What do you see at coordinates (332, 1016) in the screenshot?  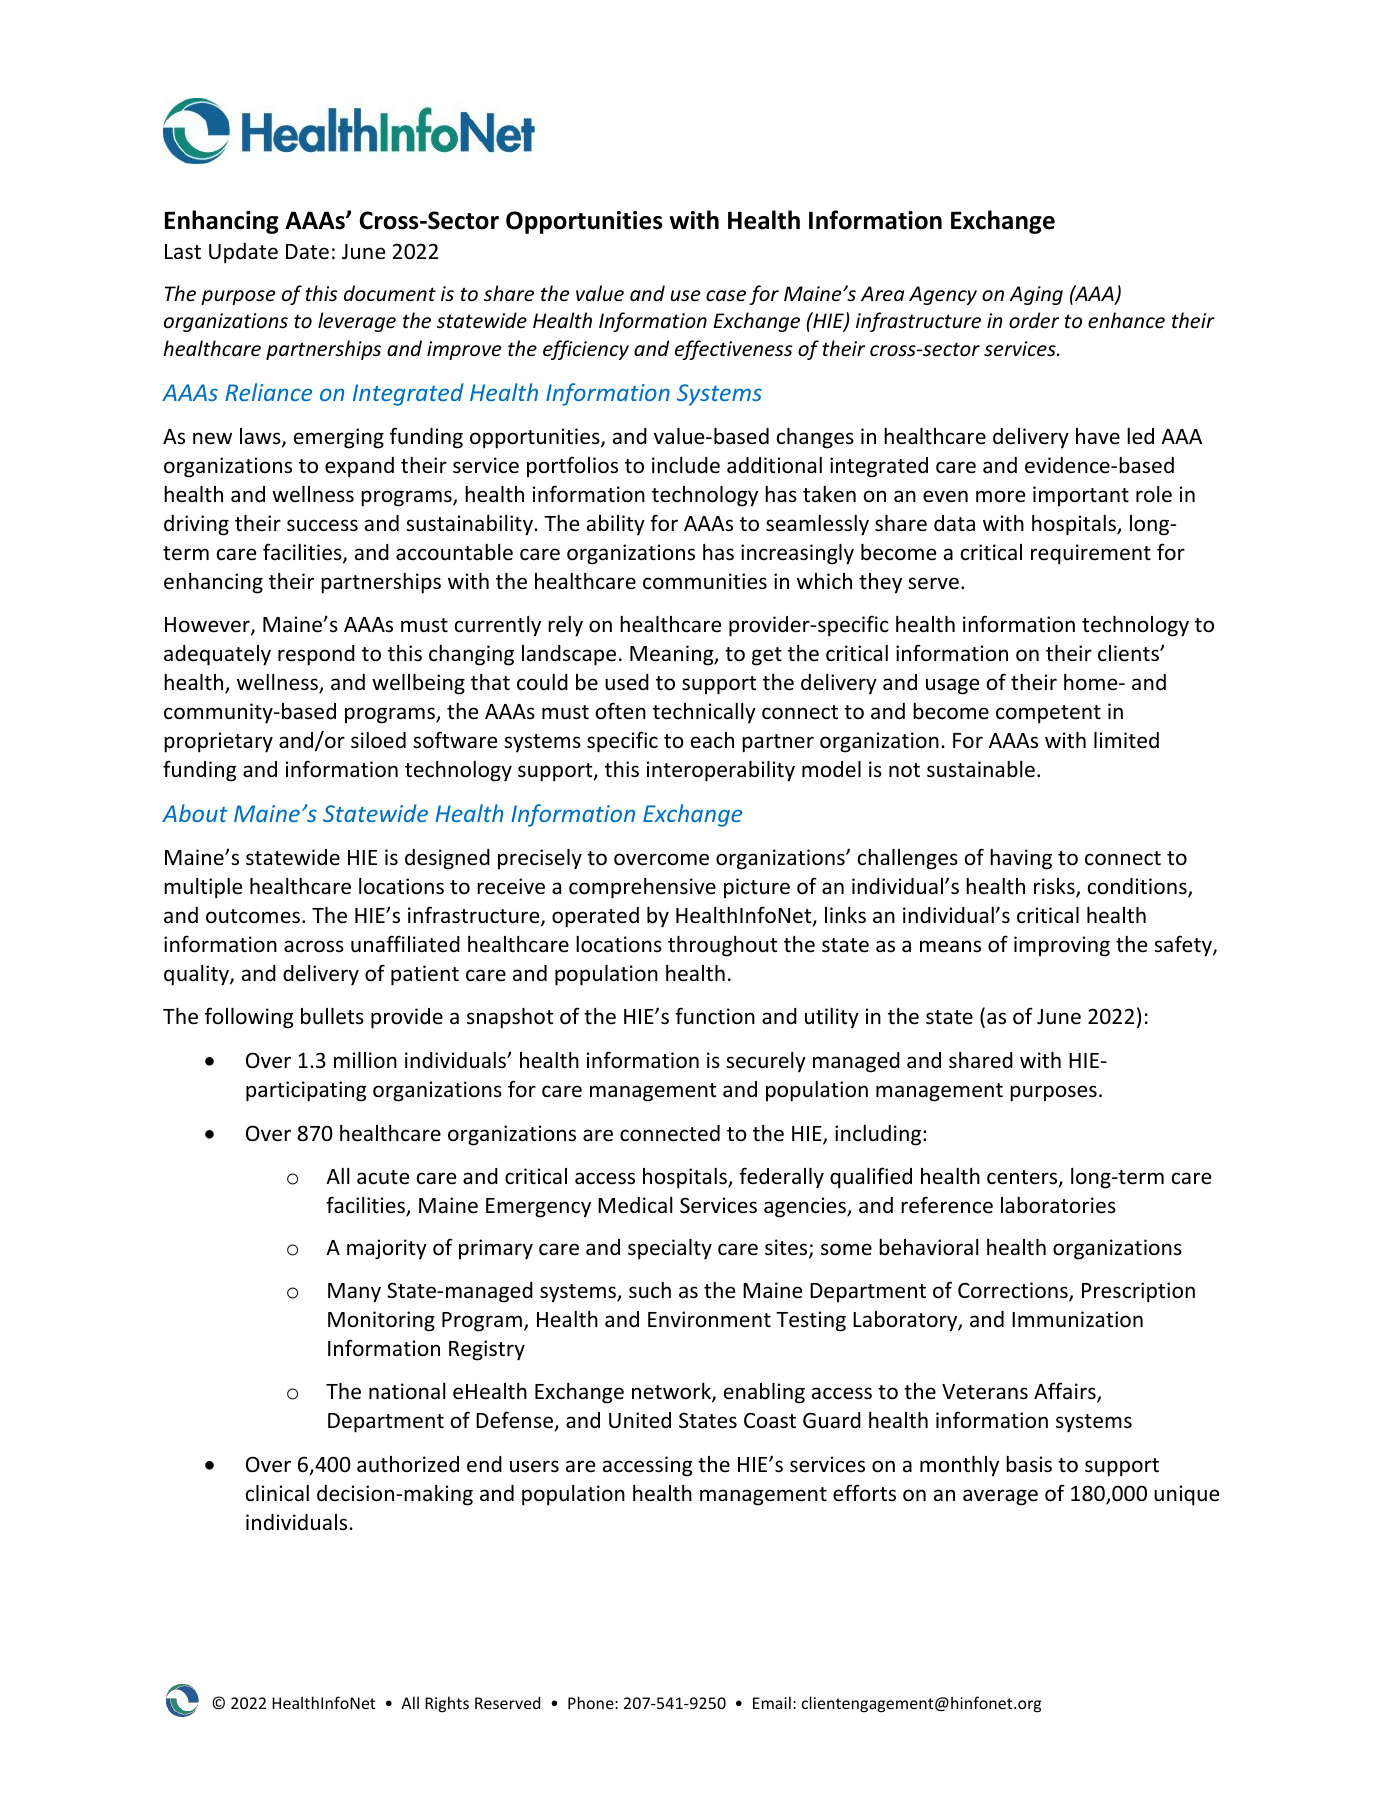 I see `bullets` at bounding box center [332, 1016].
